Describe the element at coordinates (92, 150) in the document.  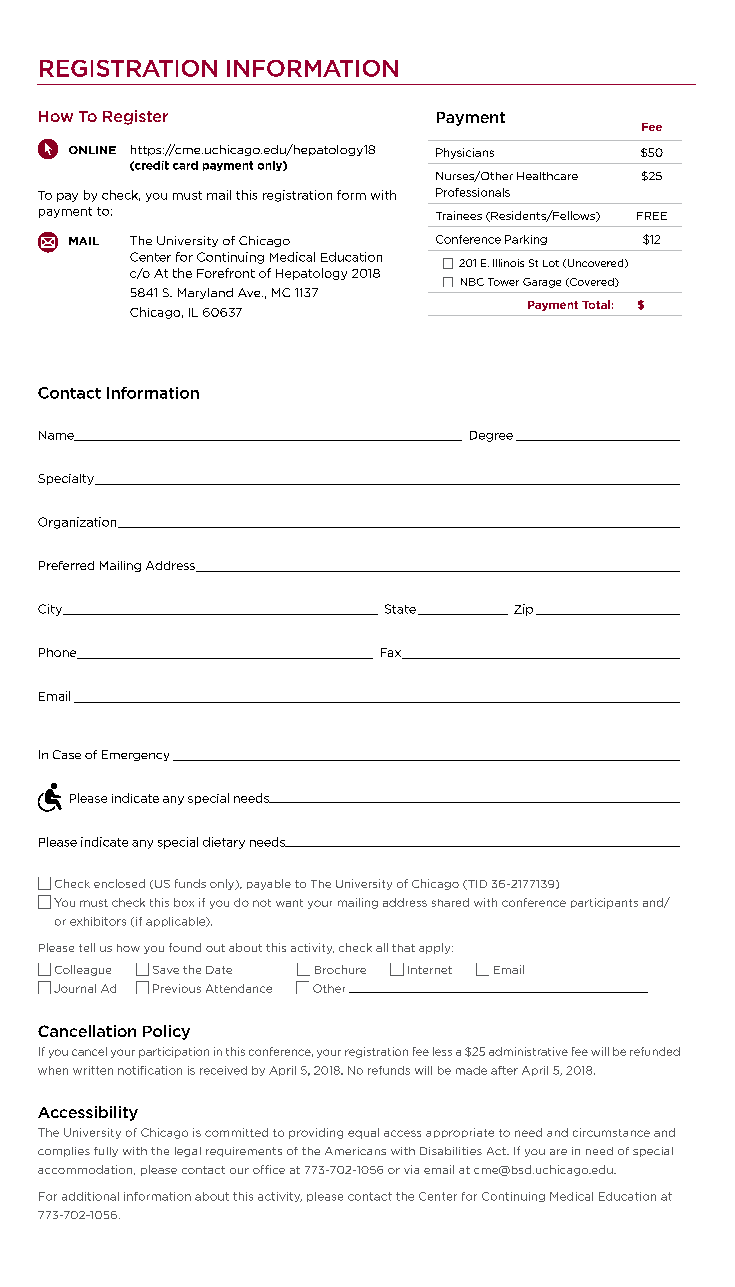
I see `ONLINE` at that location.
